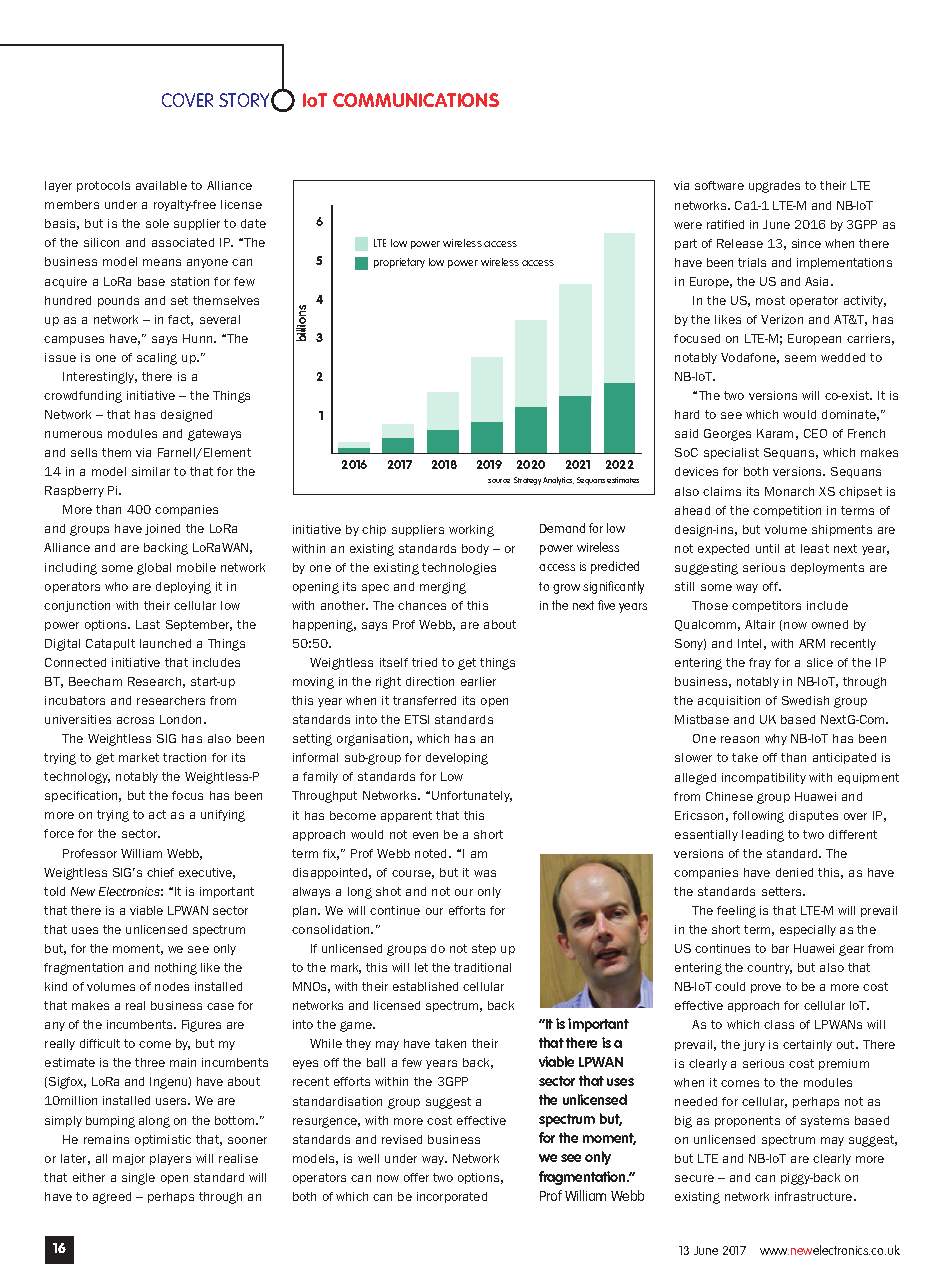 Image resolution: width=945 pixels, height=1288 pixels. Describe the element at coordinates (399, 263) in the screenshot. I see `proprietary` at that location.
